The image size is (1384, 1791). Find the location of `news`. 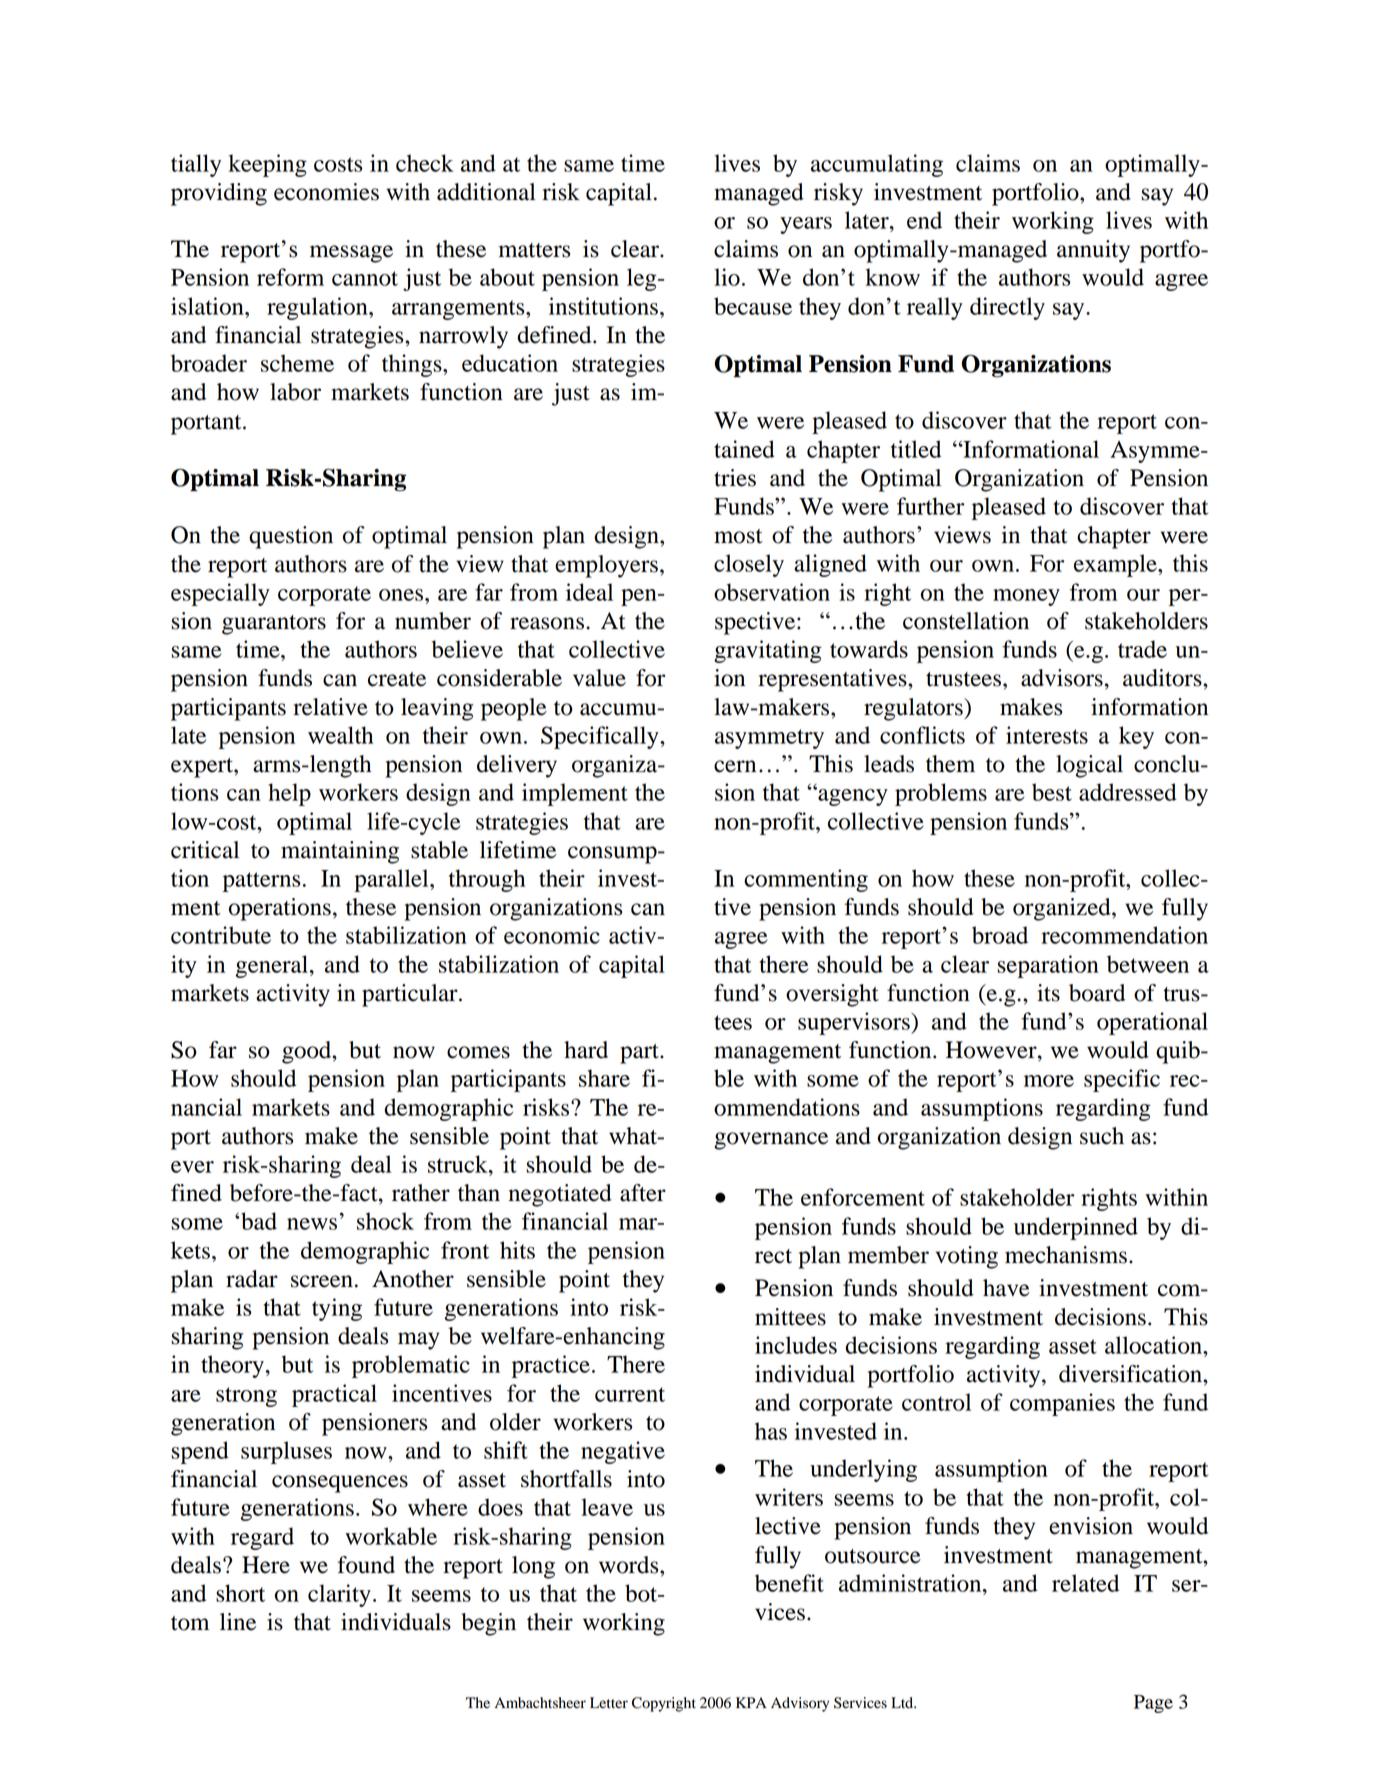

news is located at coordinates (312, 1224).
